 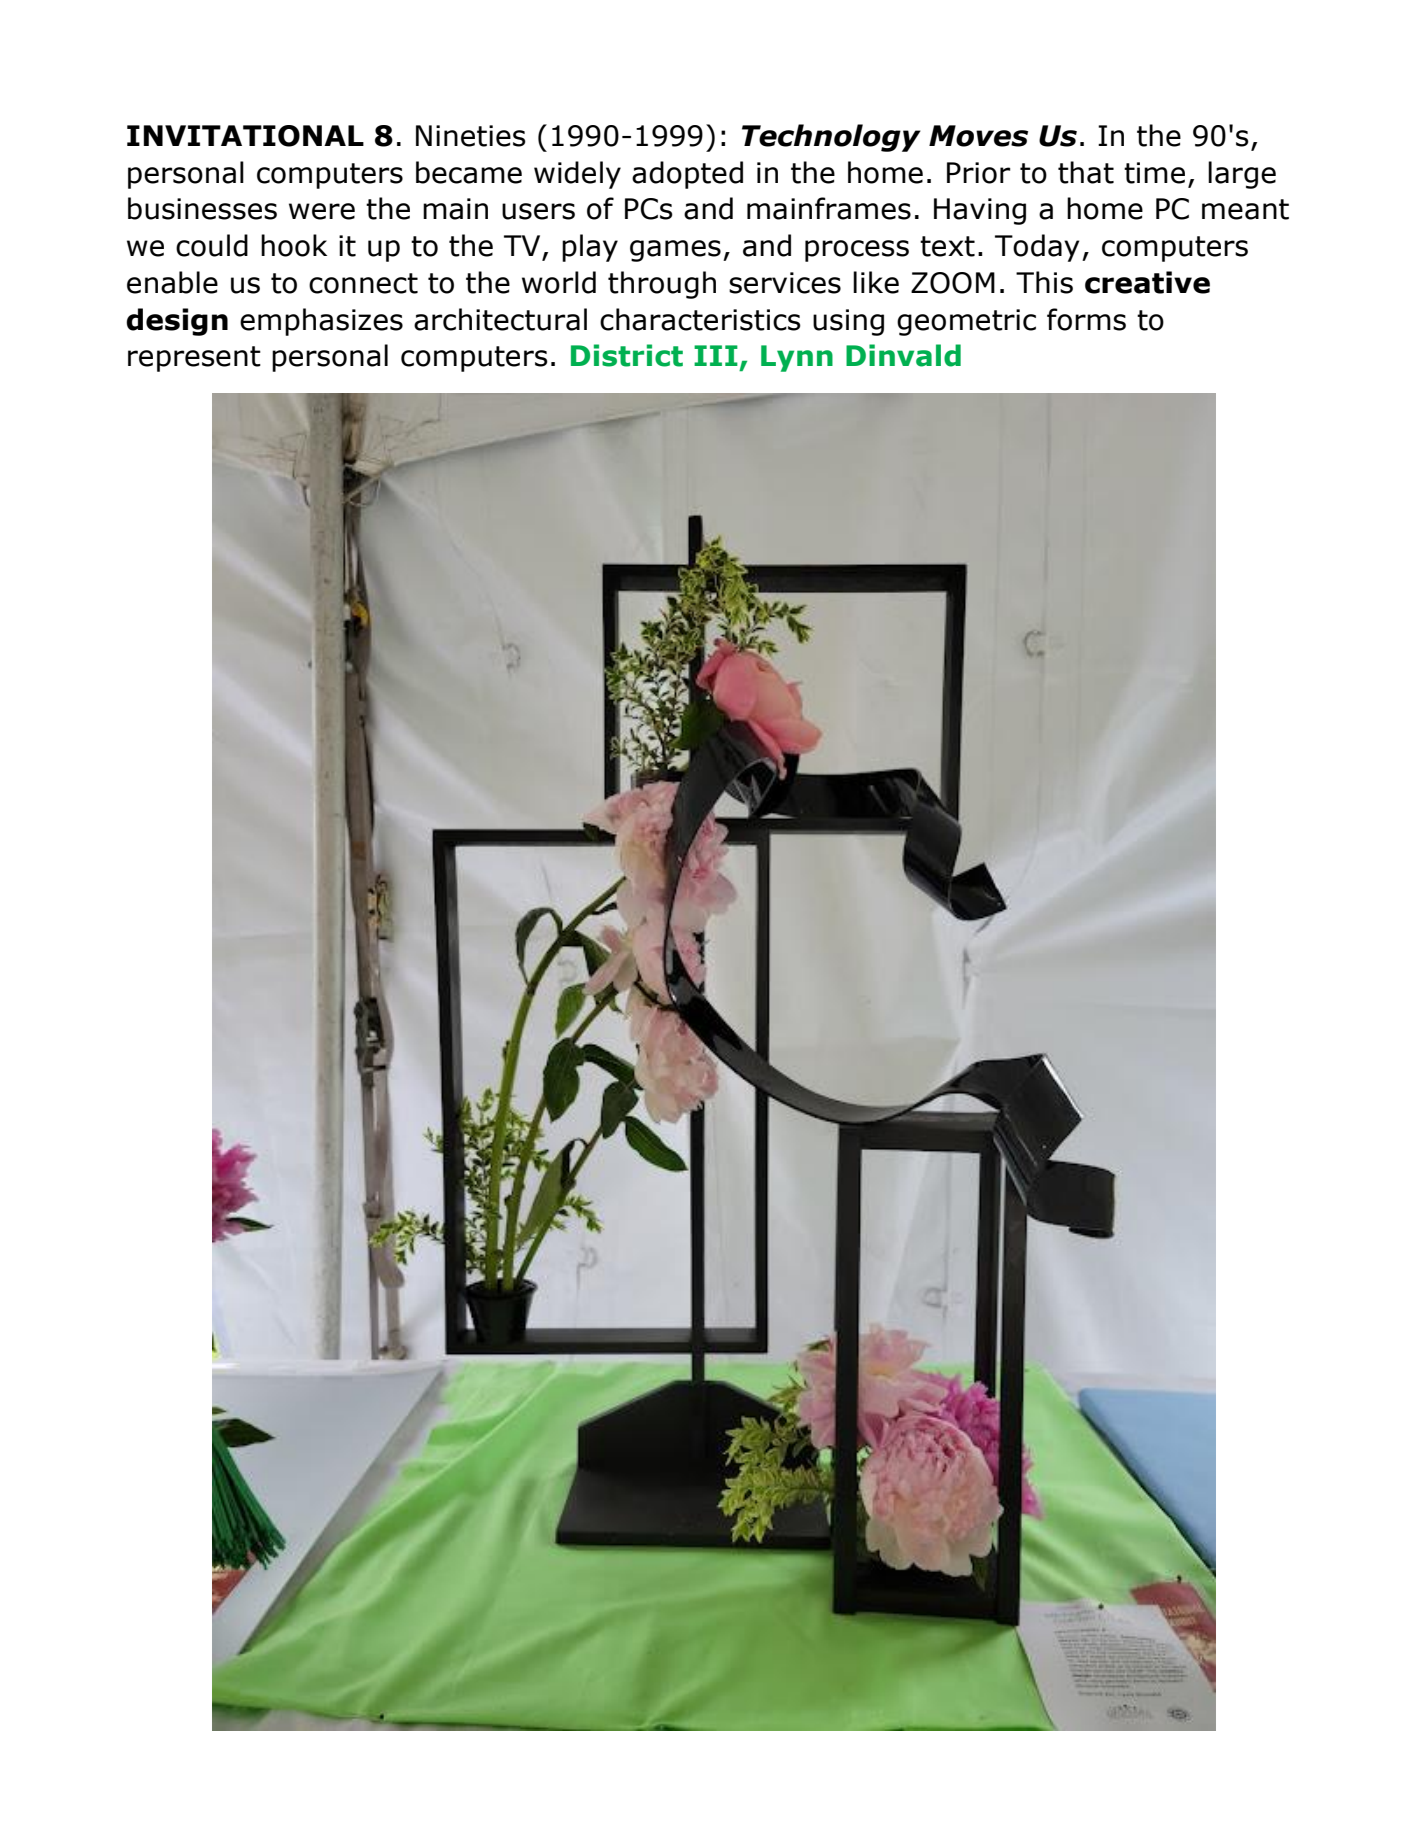 I want to click on creative, so click(x=1147, y=282).
